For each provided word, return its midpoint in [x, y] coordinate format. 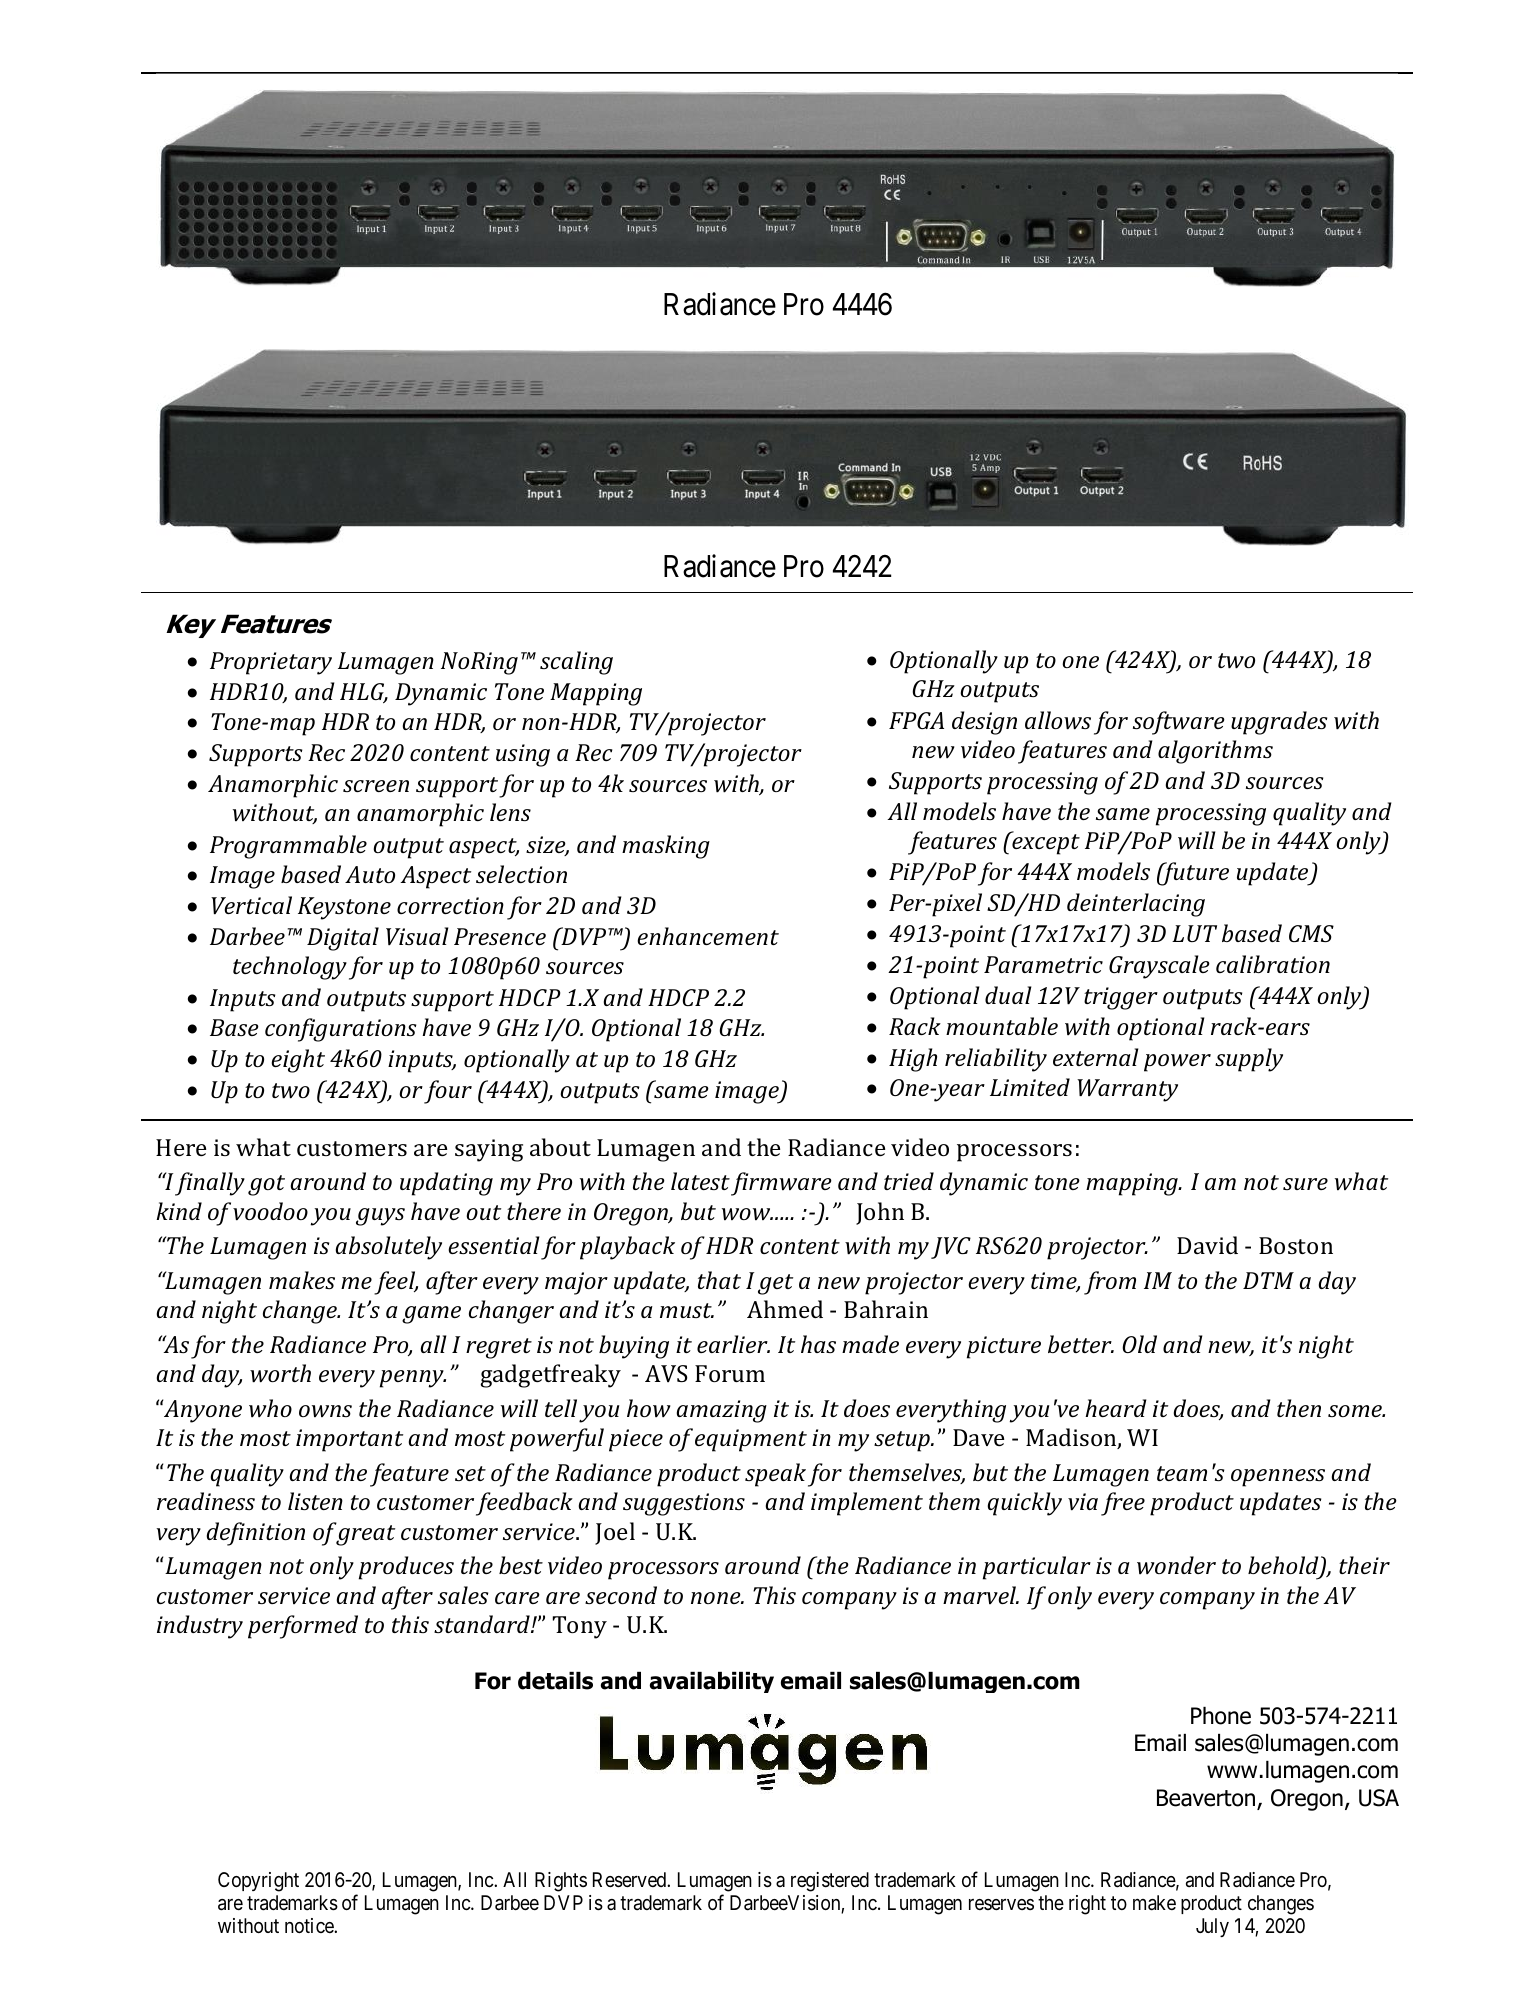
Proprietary [271, 663]
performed [303, 1627]
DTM [1268, 1280]
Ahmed [785, 1309]
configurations [340, 1030]
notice [310, 1925]
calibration [1273, 964]
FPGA [916, 720]
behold [1284, 1566]
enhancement [708, 936]
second [621, 1595]
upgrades [1279, 723]
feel [396, 1283]
